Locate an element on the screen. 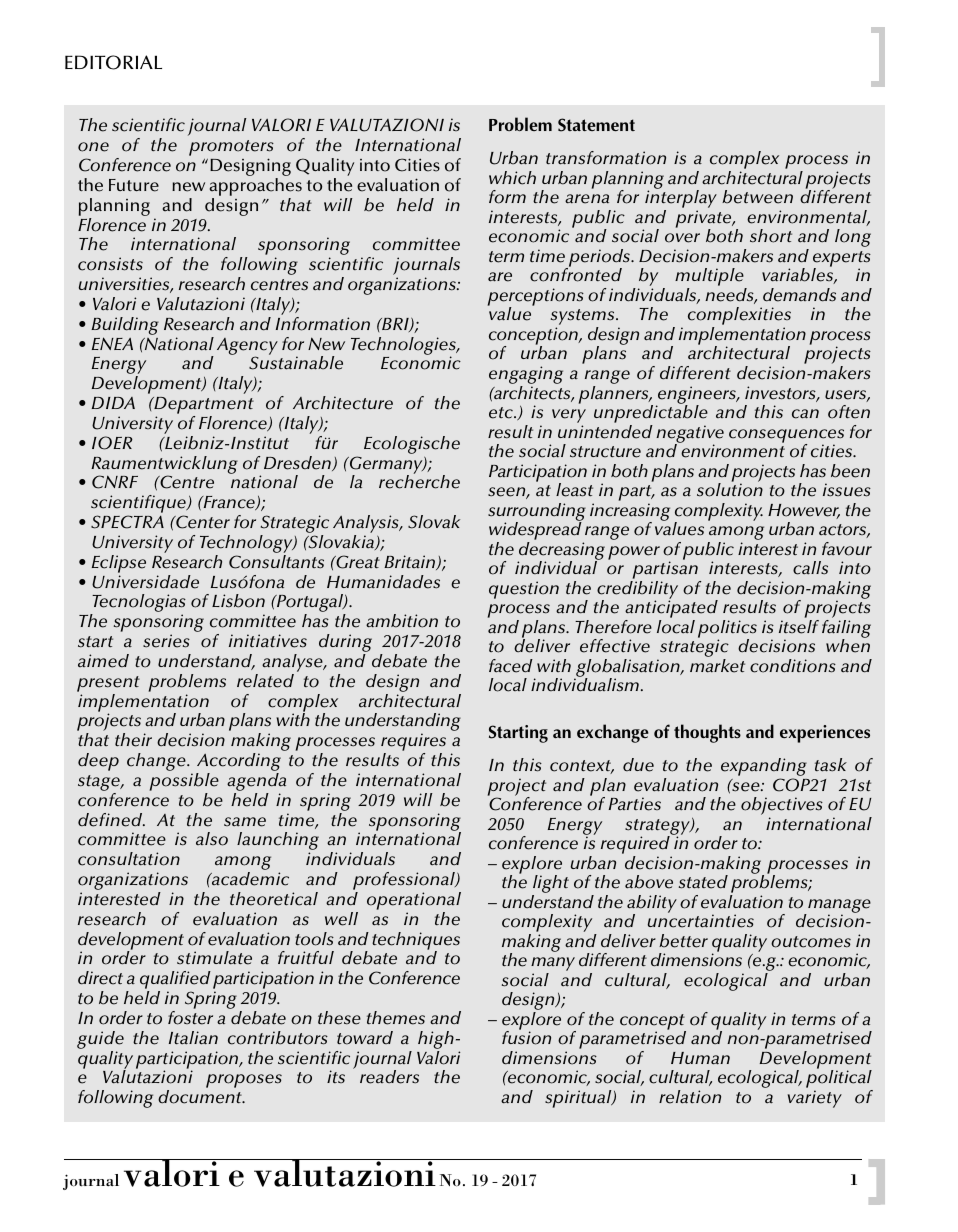  EDITORIAL is located at coordinates (113, 62).
